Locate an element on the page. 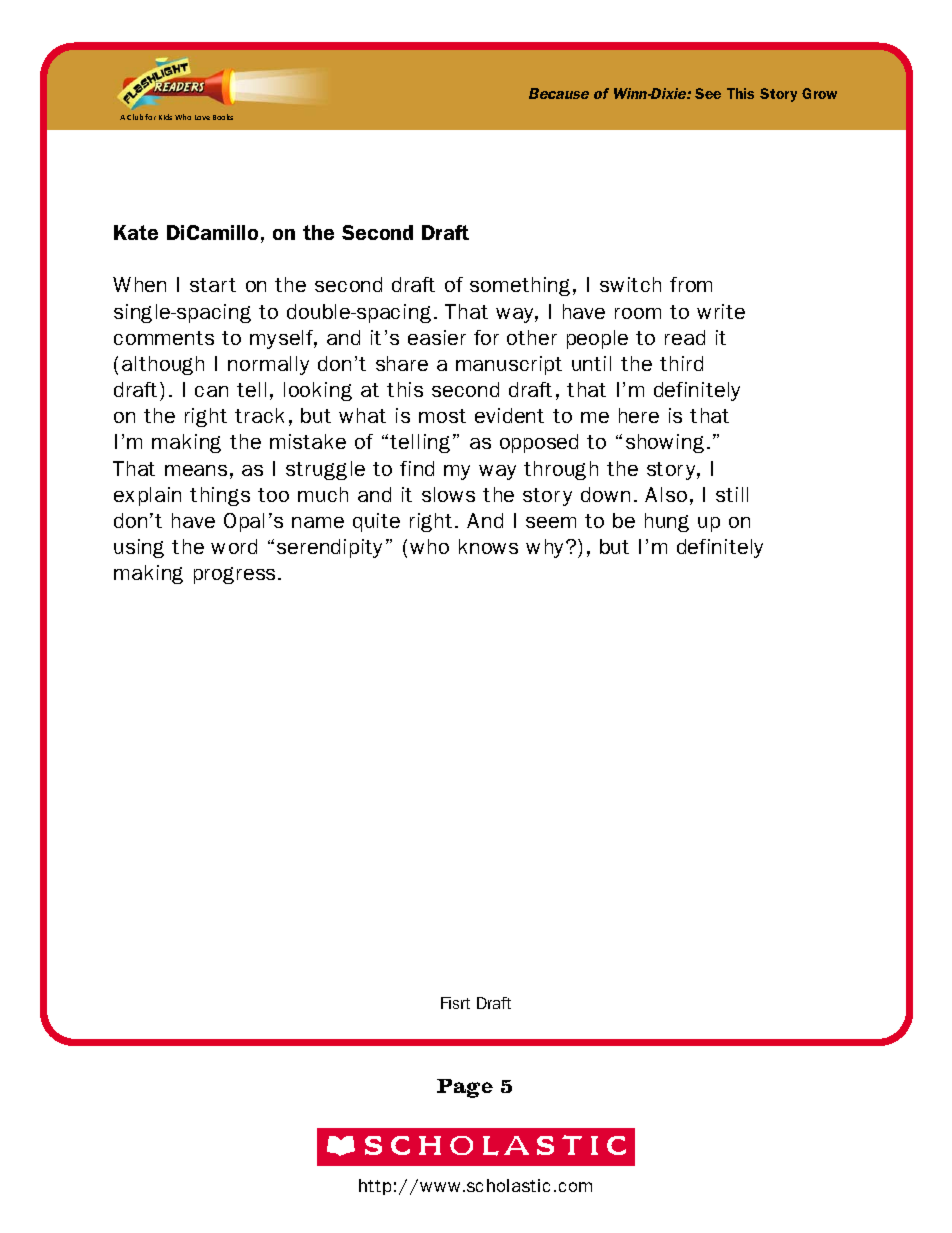  serendipity is located at coordinates (329, 548).
